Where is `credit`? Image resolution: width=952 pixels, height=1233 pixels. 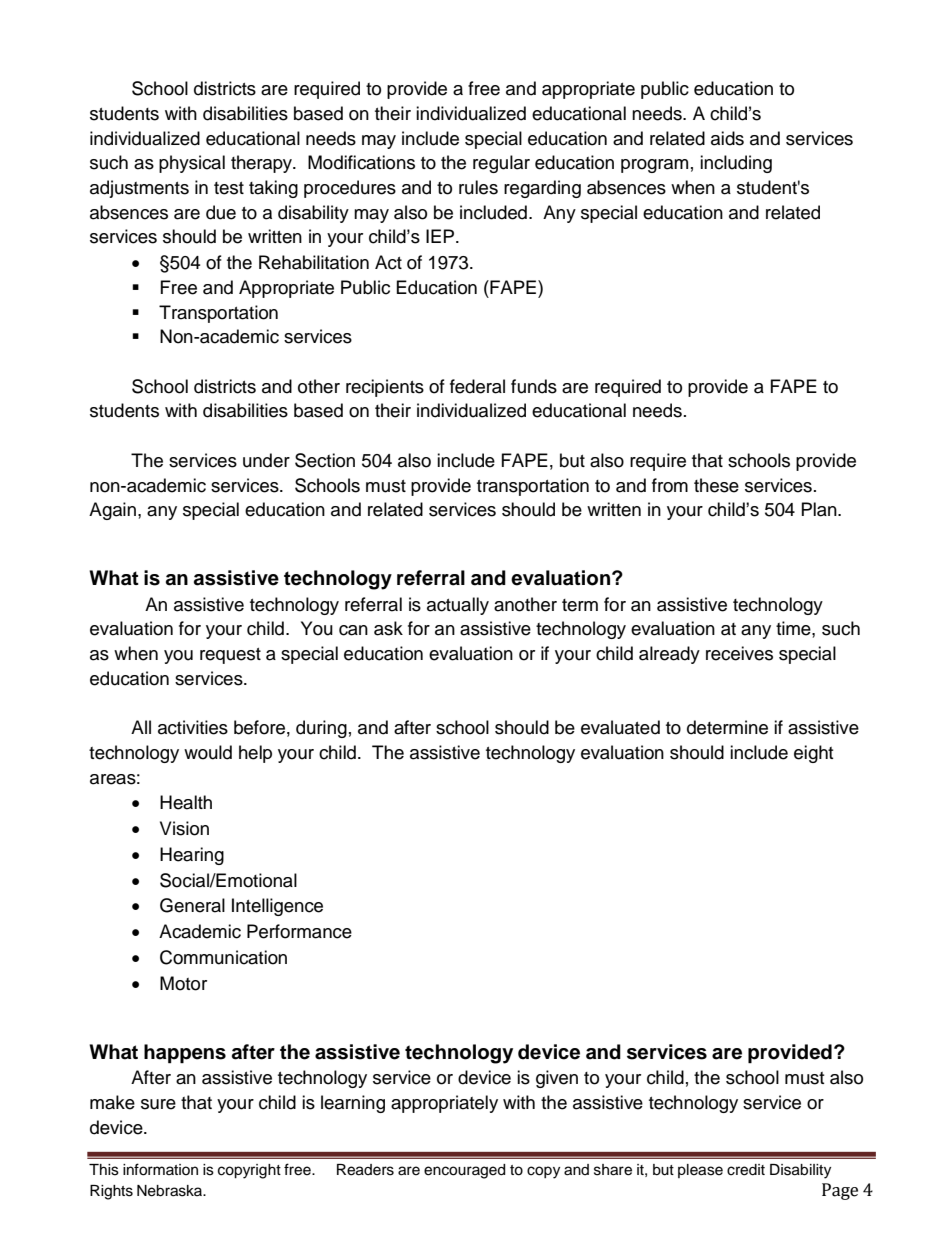 credit is located at coordinates (746, 1170).
